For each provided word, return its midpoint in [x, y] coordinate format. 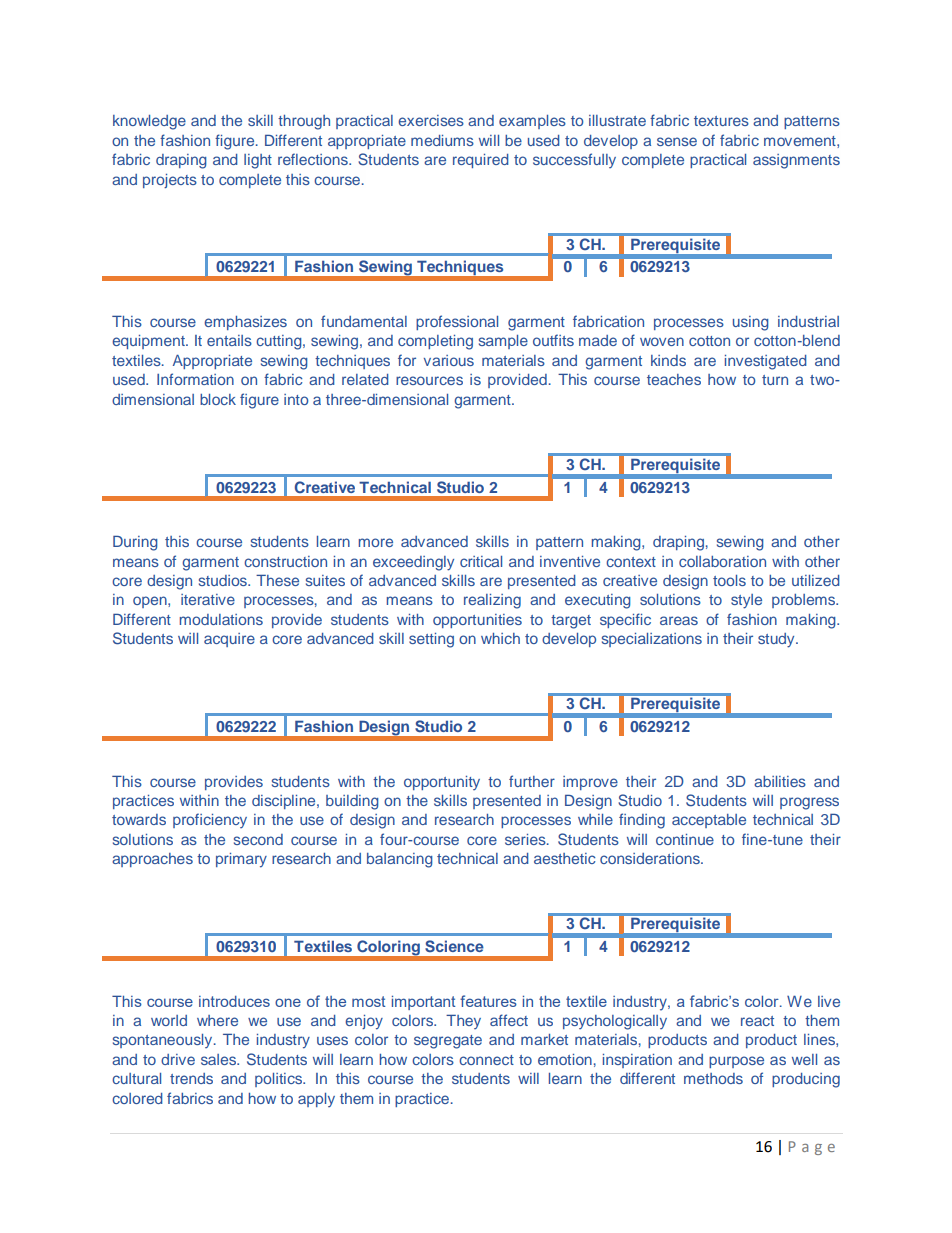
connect [486, 1060]
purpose [736, 1062]
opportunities [477, 621]
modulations [221, 619]
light [258, 161]
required [481, 161]
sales [220, 1059]
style [746, 601]
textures [721, 121]
